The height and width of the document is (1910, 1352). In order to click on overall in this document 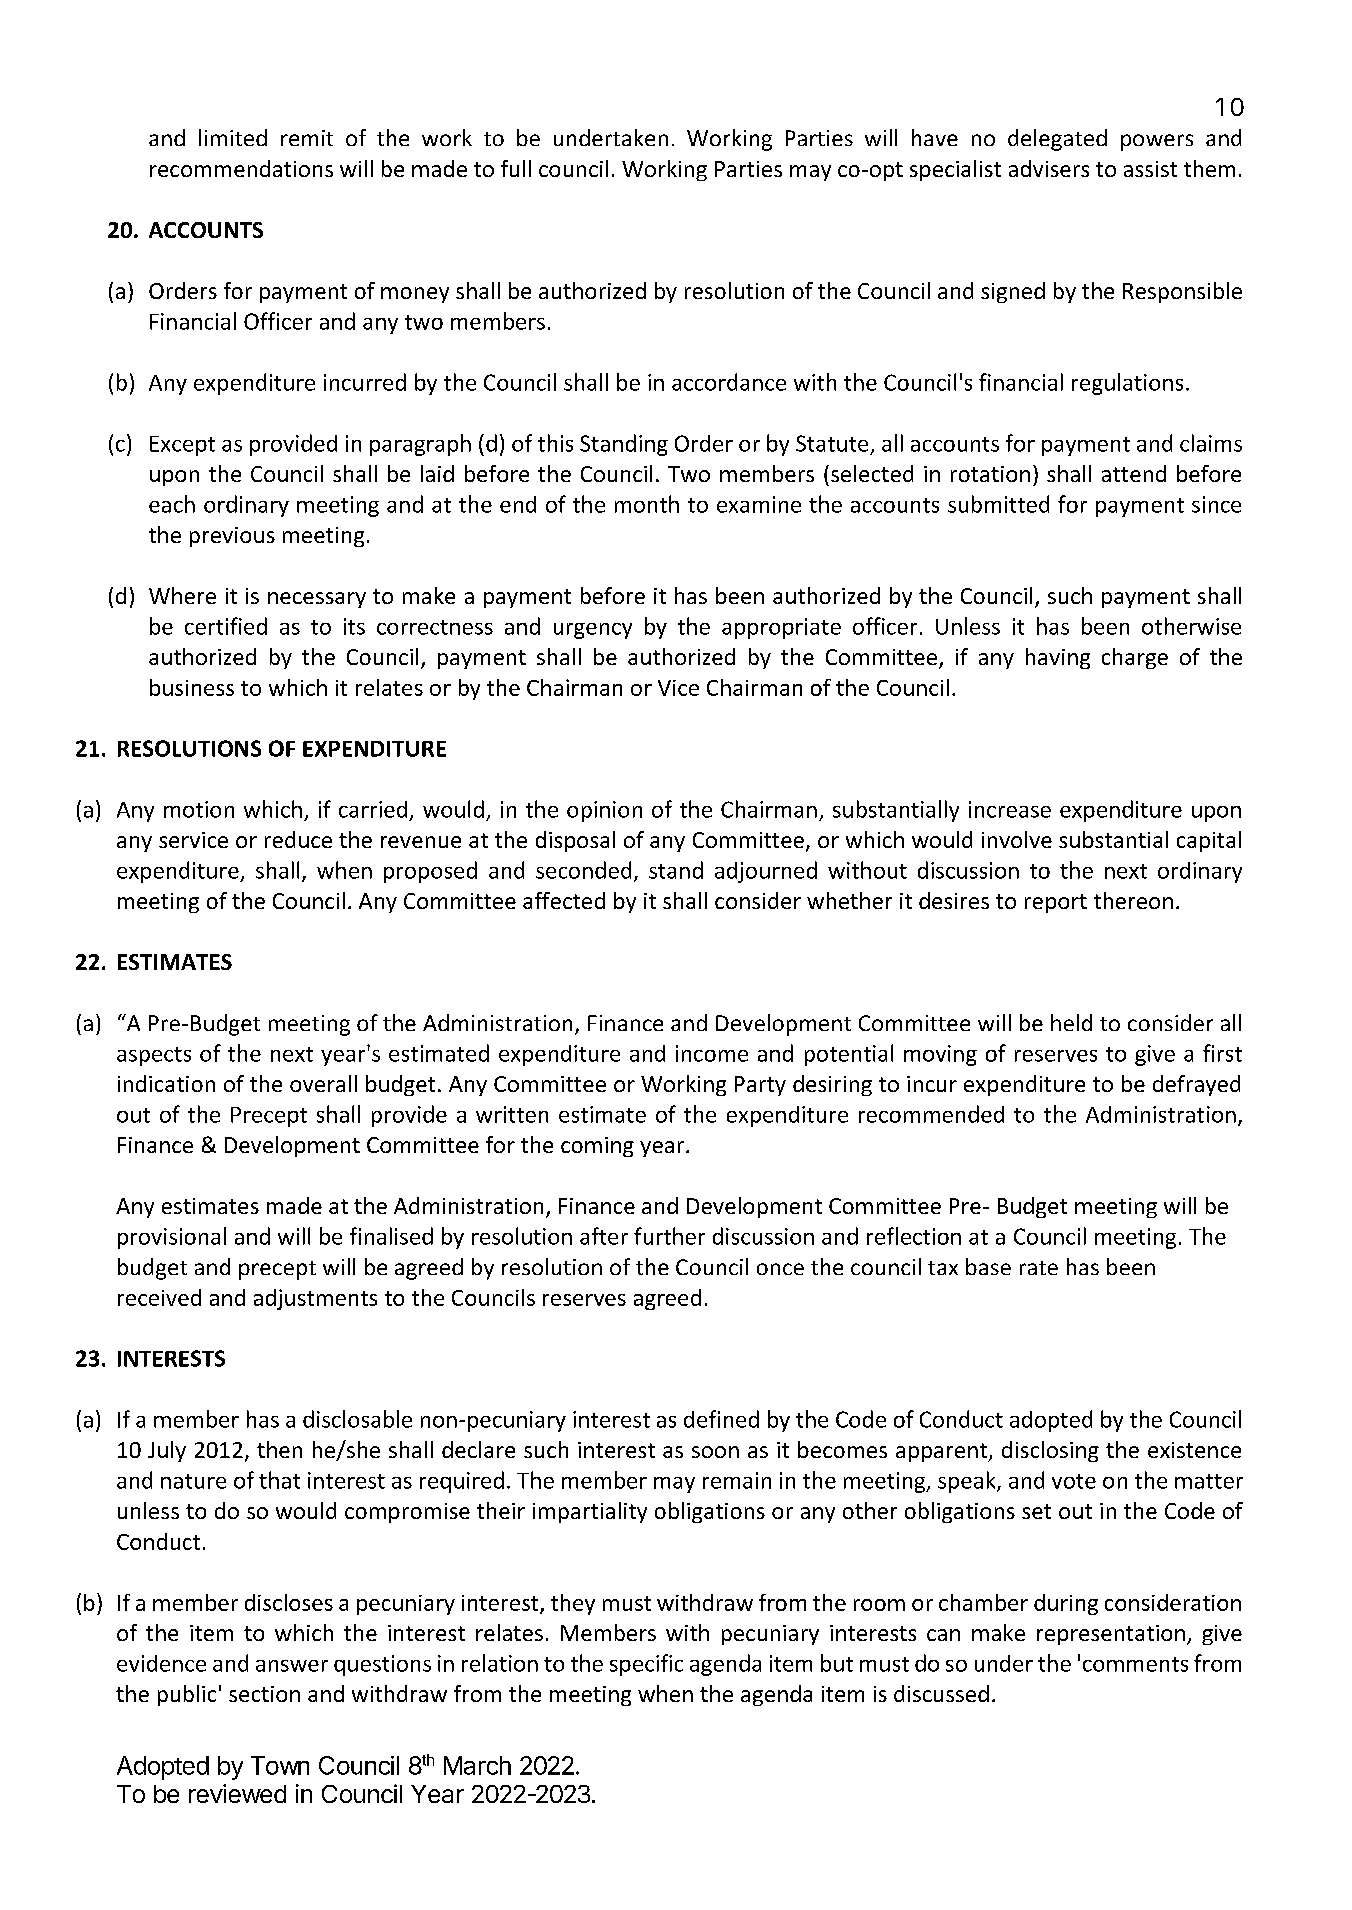, I will do `click(323, 1083)`.
